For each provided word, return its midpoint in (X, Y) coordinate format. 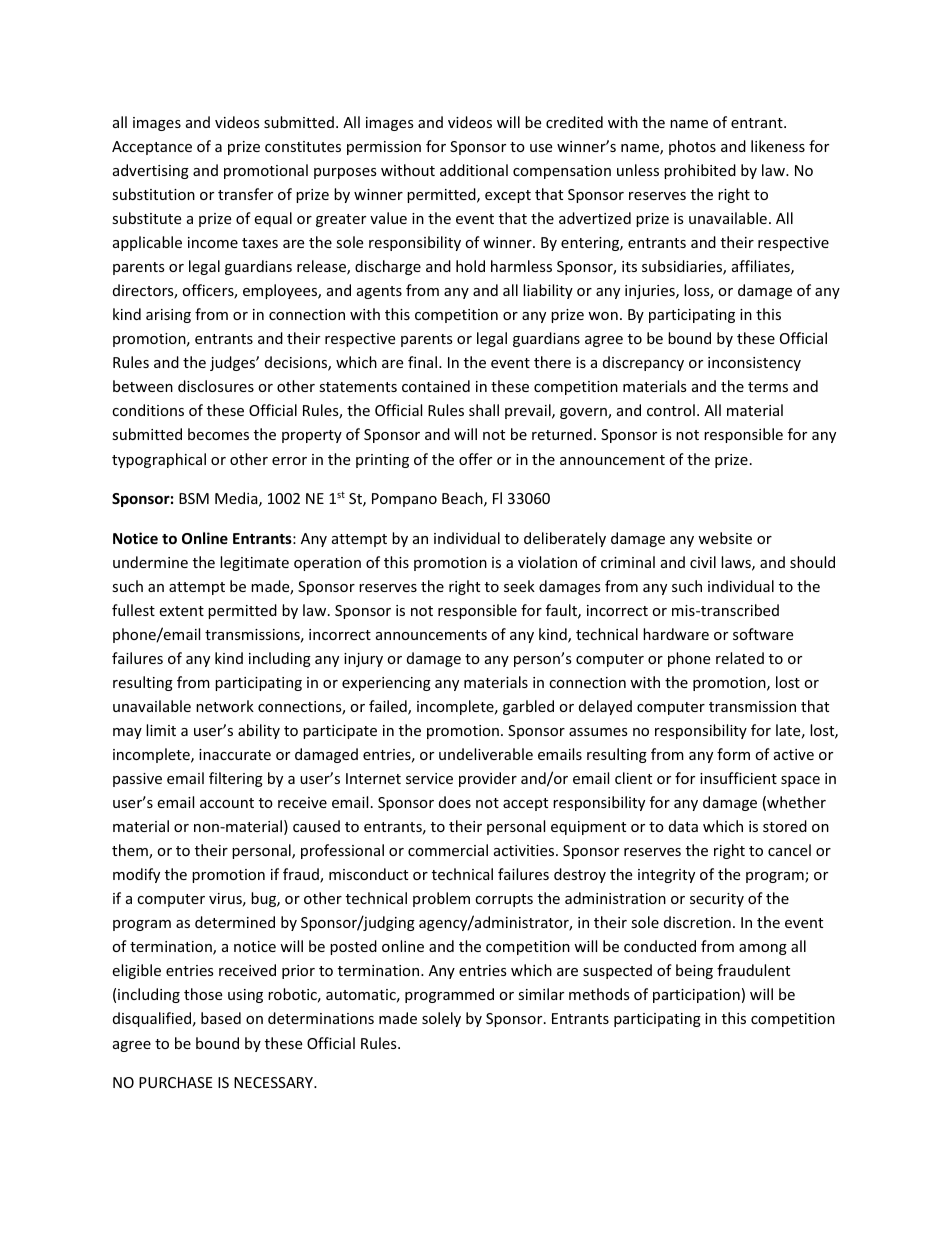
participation (696, 996)
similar (541, 994)
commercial (448, 850)
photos (692, 147)
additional (474, 170)
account (227, 803)
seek (519, 586)
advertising (151, 171)
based (221, 1018)
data (683, 826)
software (763, 634)
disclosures (216, 386)
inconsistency (754, 364)
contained (436, 386)
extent (181, 611)
